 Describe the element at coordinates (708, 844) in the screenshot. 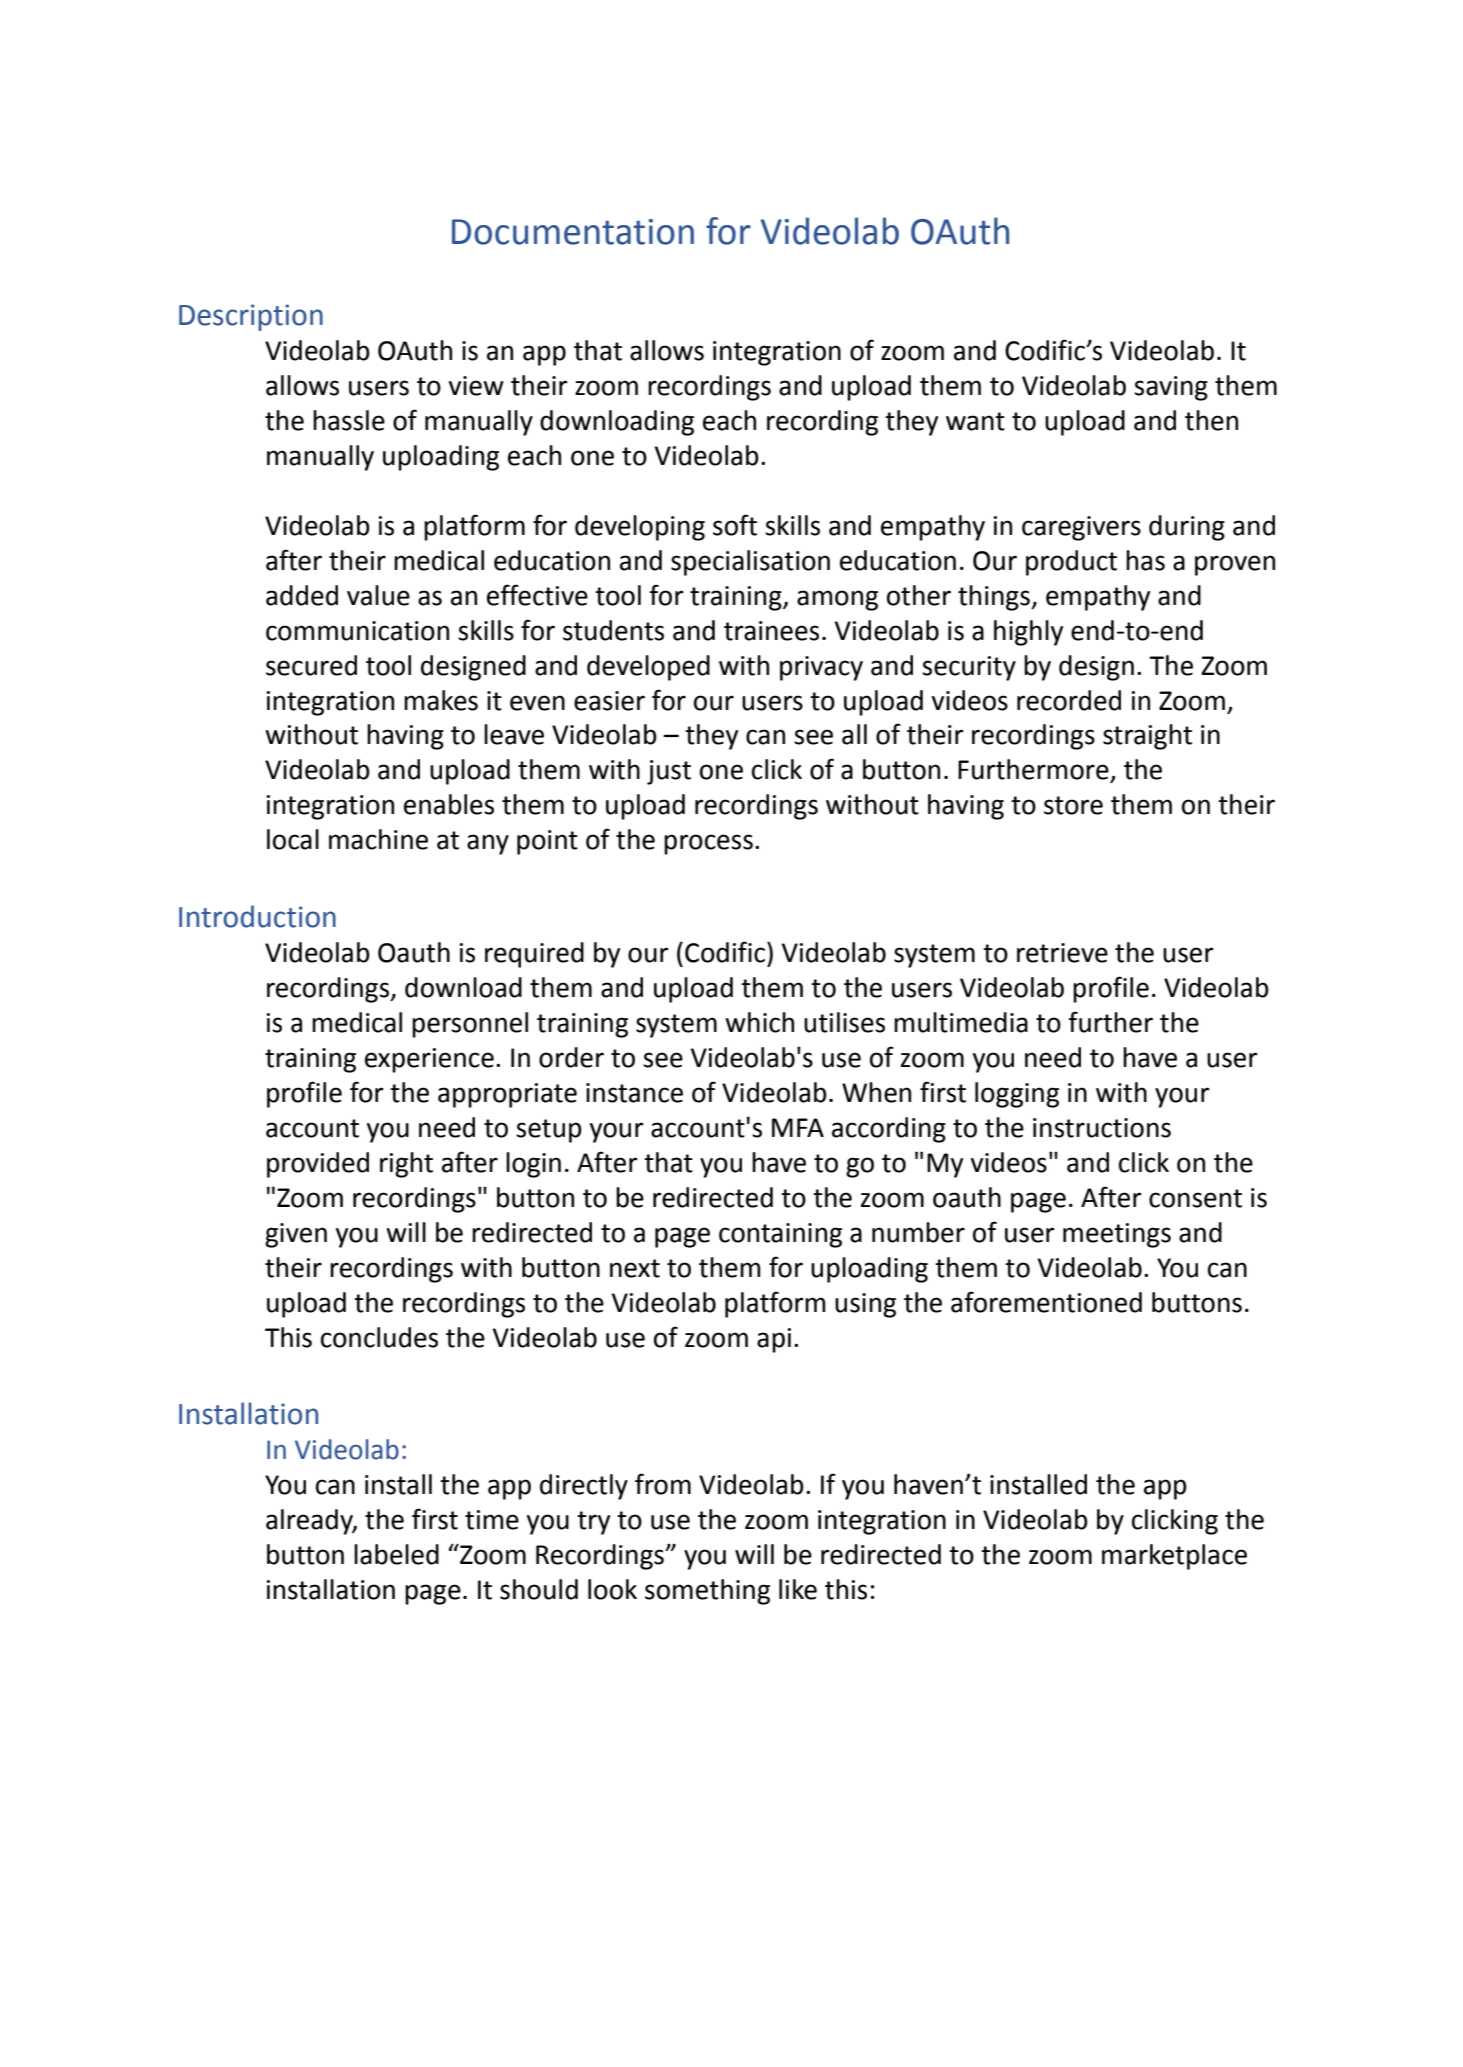

I see `process` at that location.
